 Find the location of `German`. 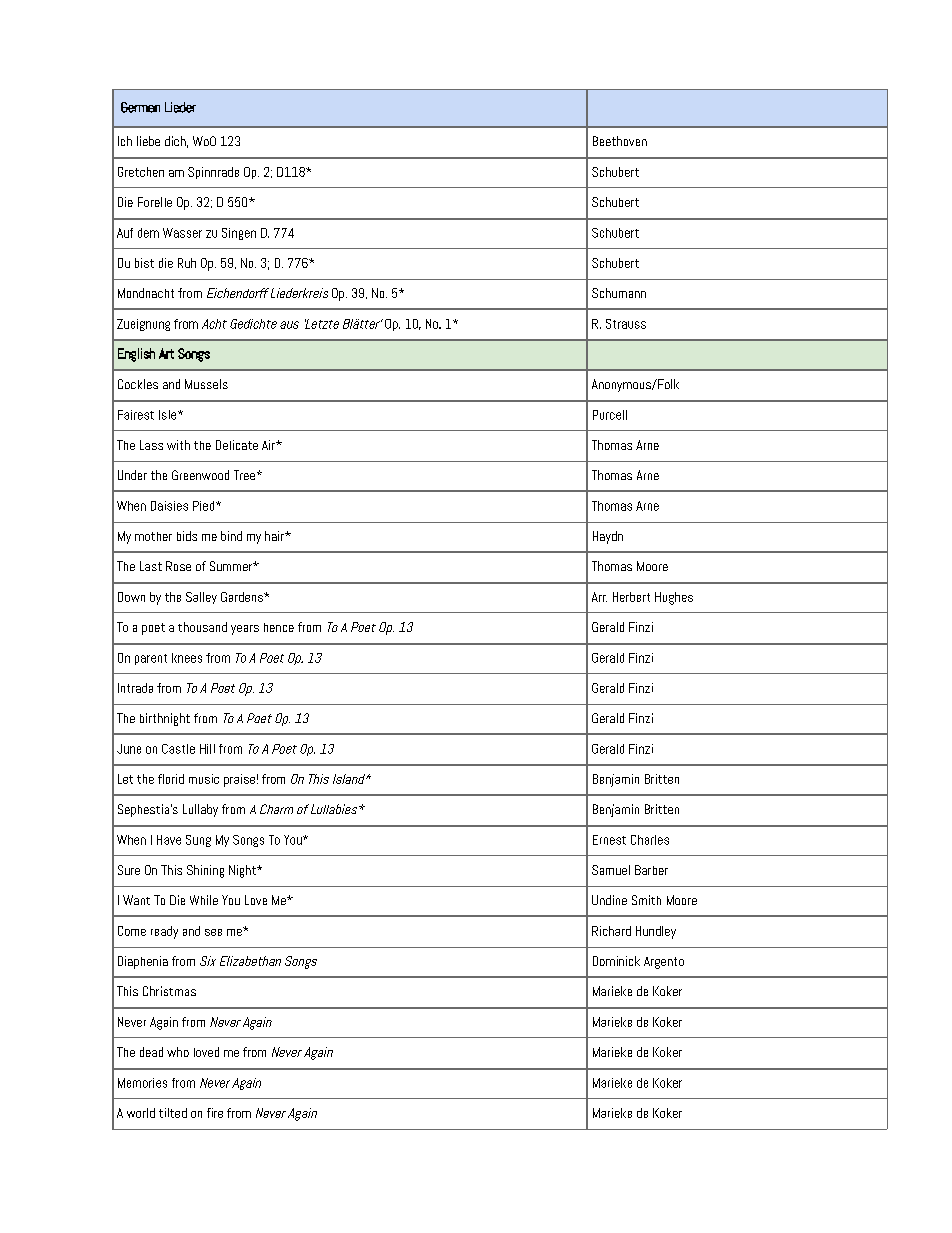

German is located at coordinates (140, 107).
